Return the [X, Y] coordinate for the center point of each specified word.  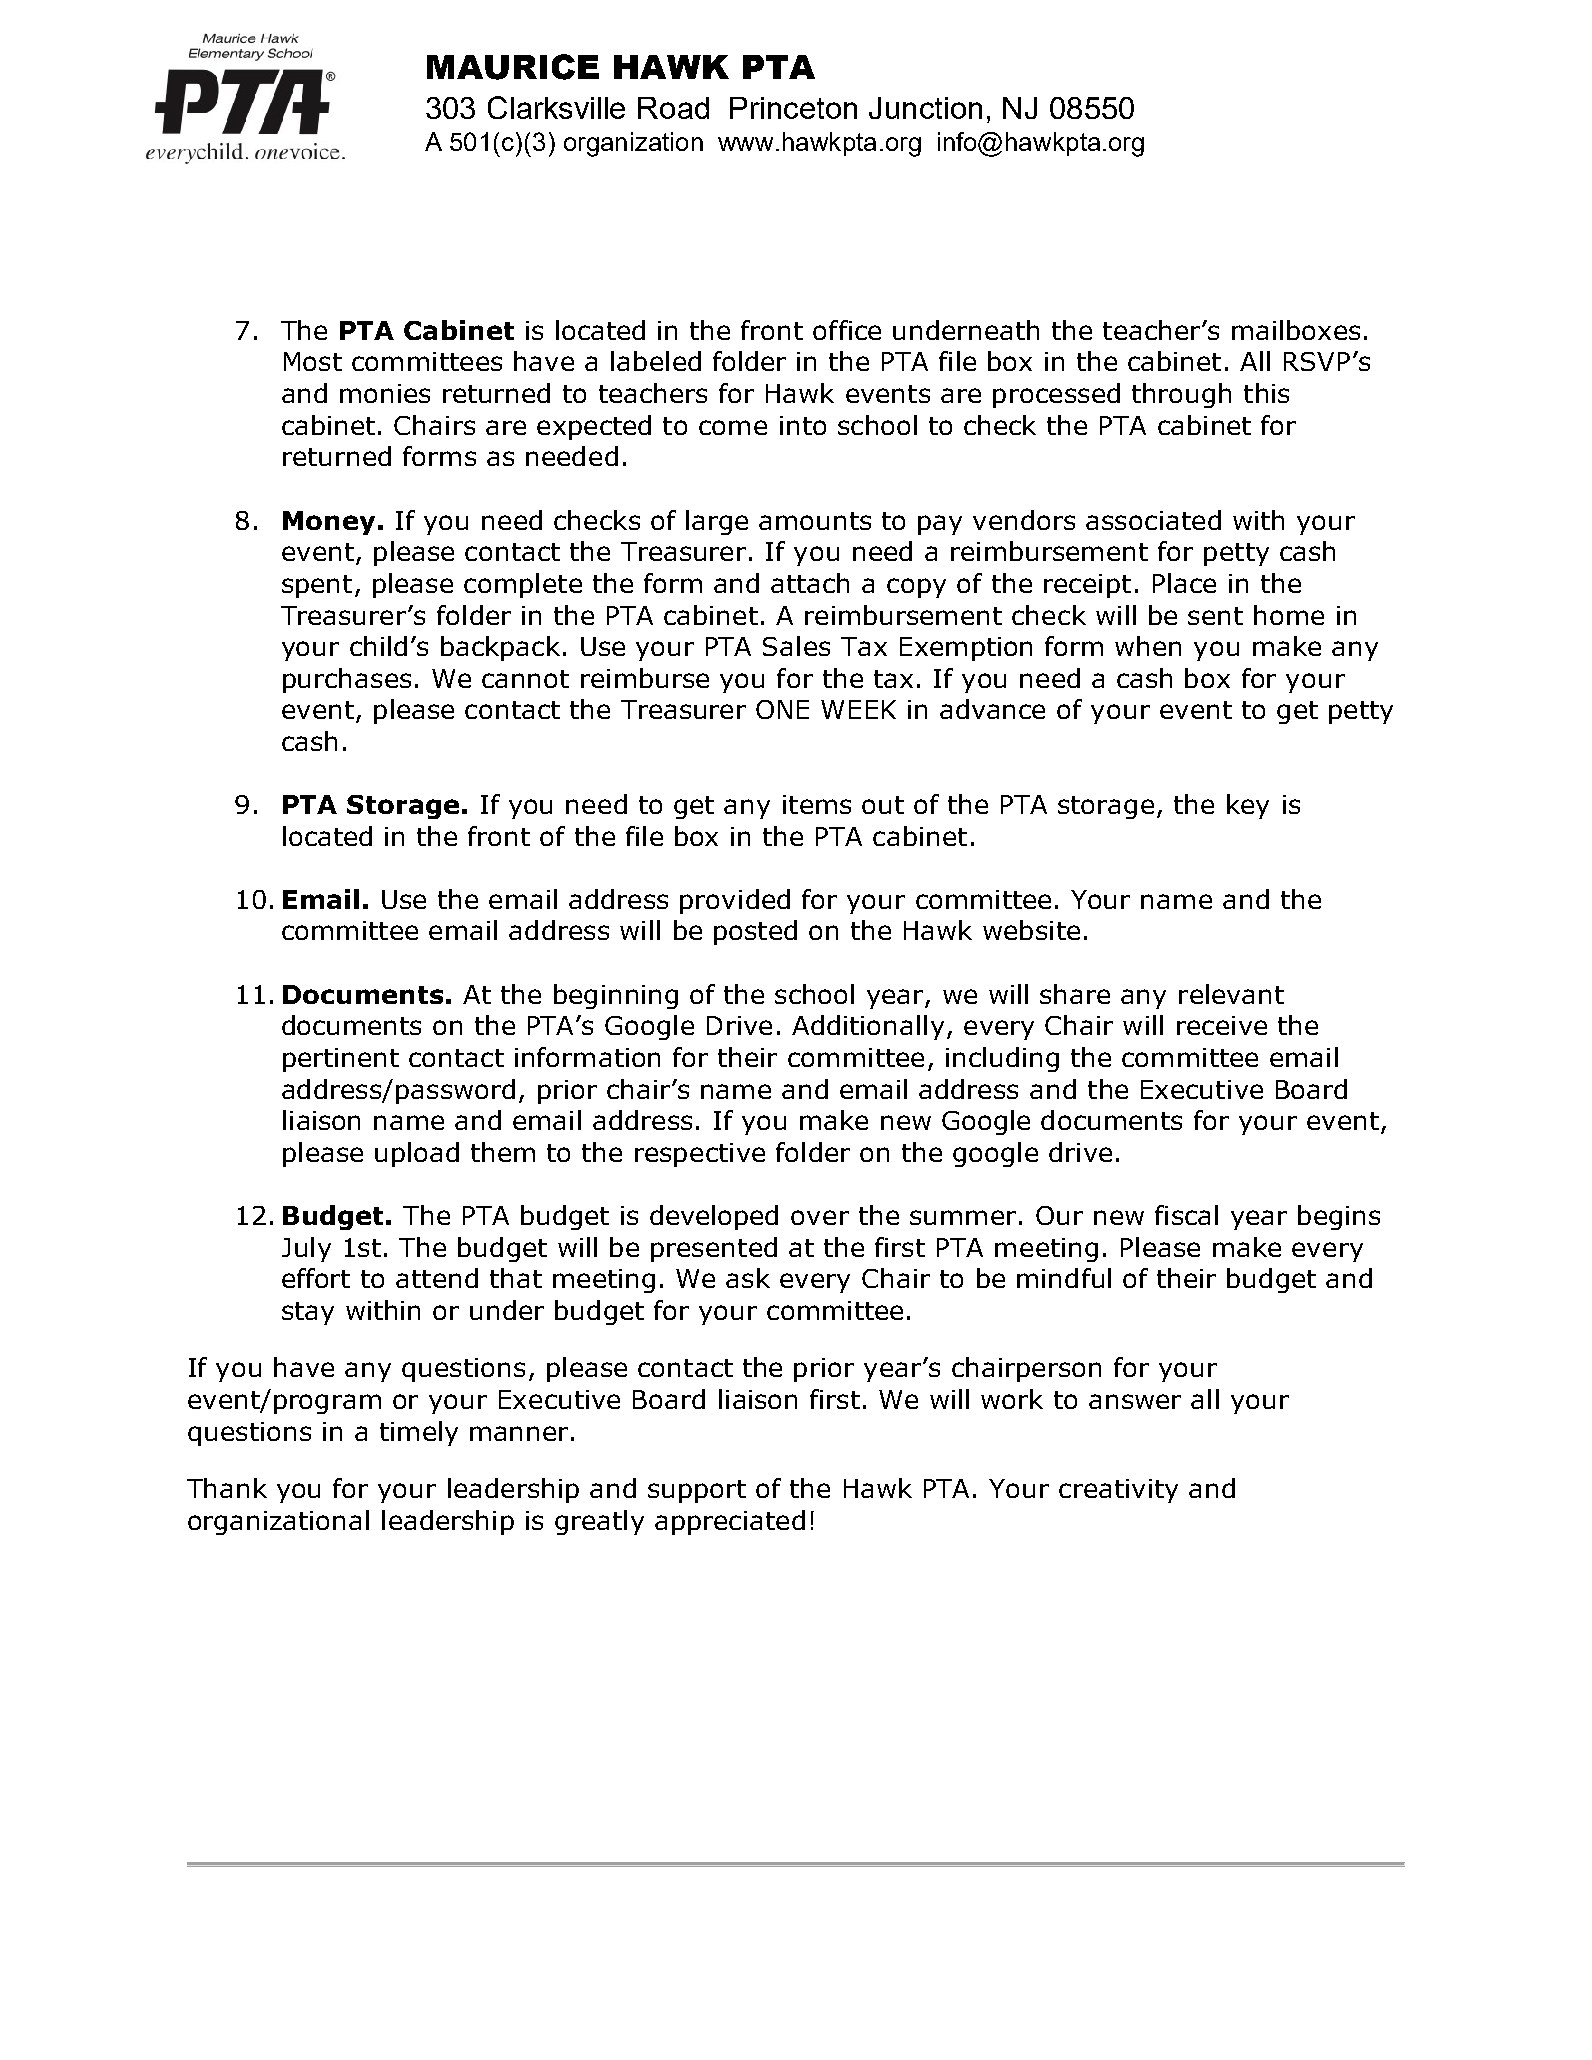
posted [755, 932]
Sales [796, 646]
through [1181, 395]
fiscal [1186, 1215]
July [306, 1249]
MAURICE [513, 67]
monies [385, 393]
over [820, 1217]
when [1148, 646]
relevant [1231, 994]
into [803, 425]
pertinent [341, 1060]
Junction [925, 108]
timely [419, 1433]
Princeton [793, 108]
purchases [347, 680]
